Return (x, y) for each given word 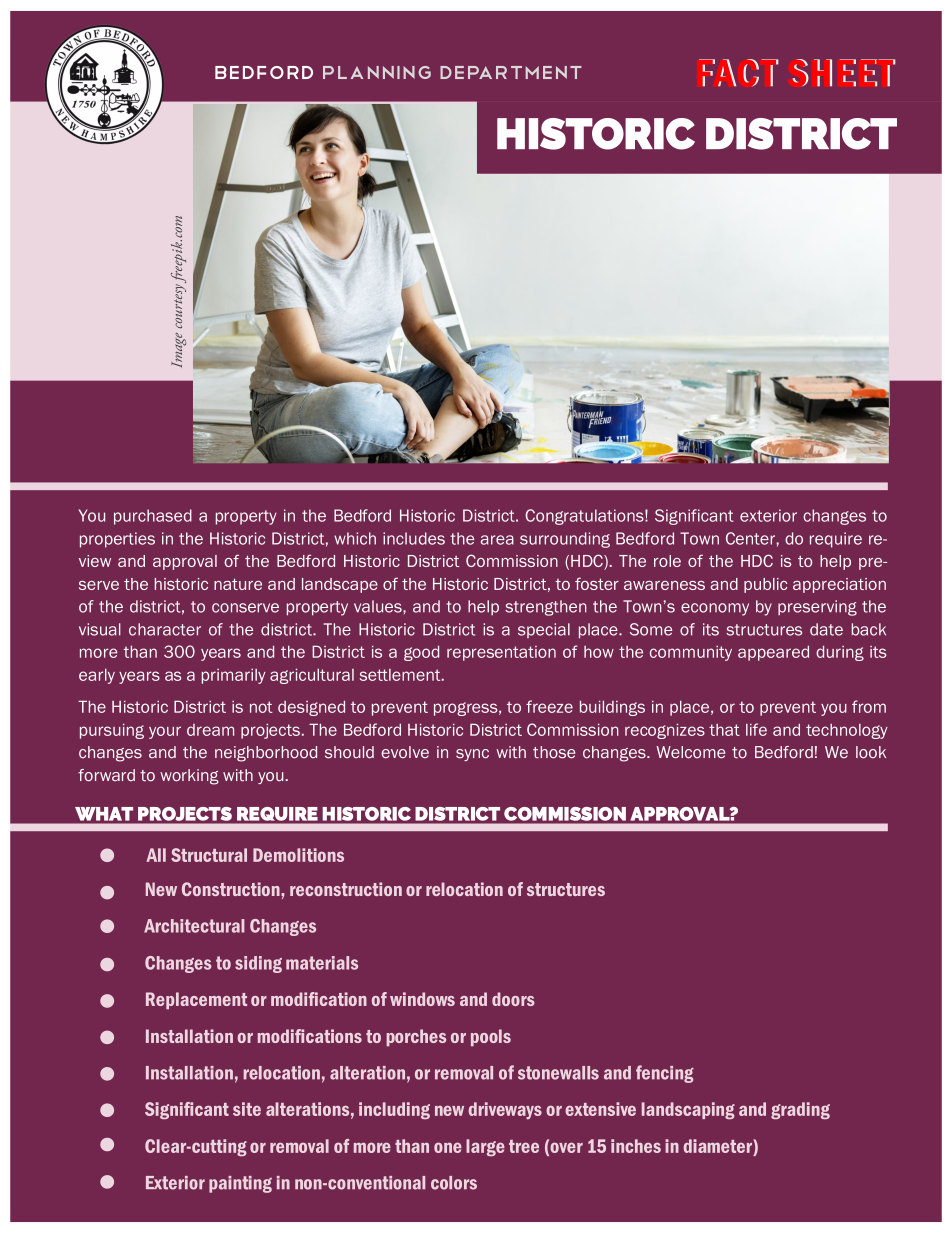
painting (240, 1184)
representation (501, 653)
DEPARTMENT (511, 72)
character (165, 629)
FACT (739, 73)
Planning (377, 72)
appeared (773, 653)
